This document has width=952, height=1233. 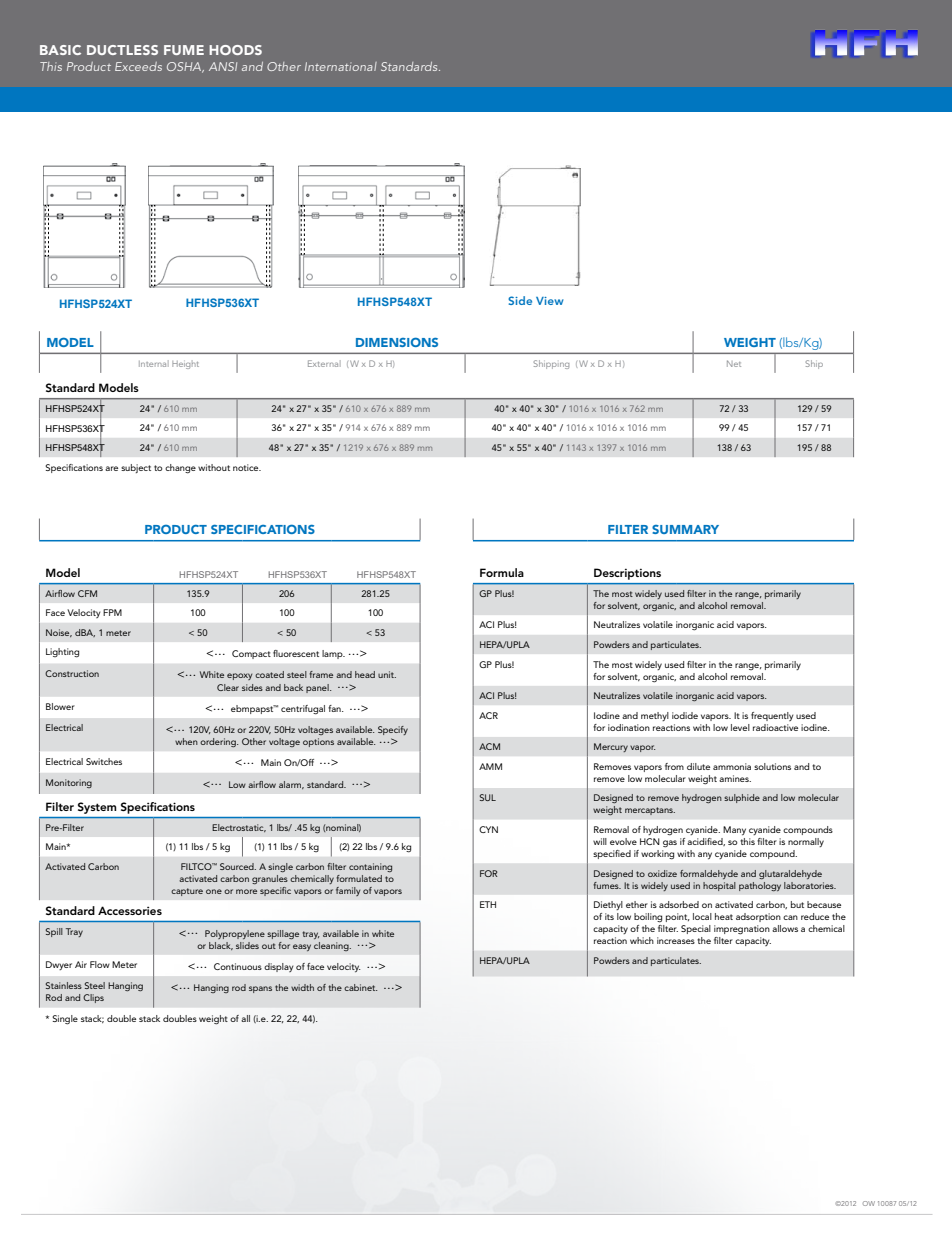 What do you see at coordinates (136, 468) in the document?
I see `subject` at bounding box center [136, 468].
